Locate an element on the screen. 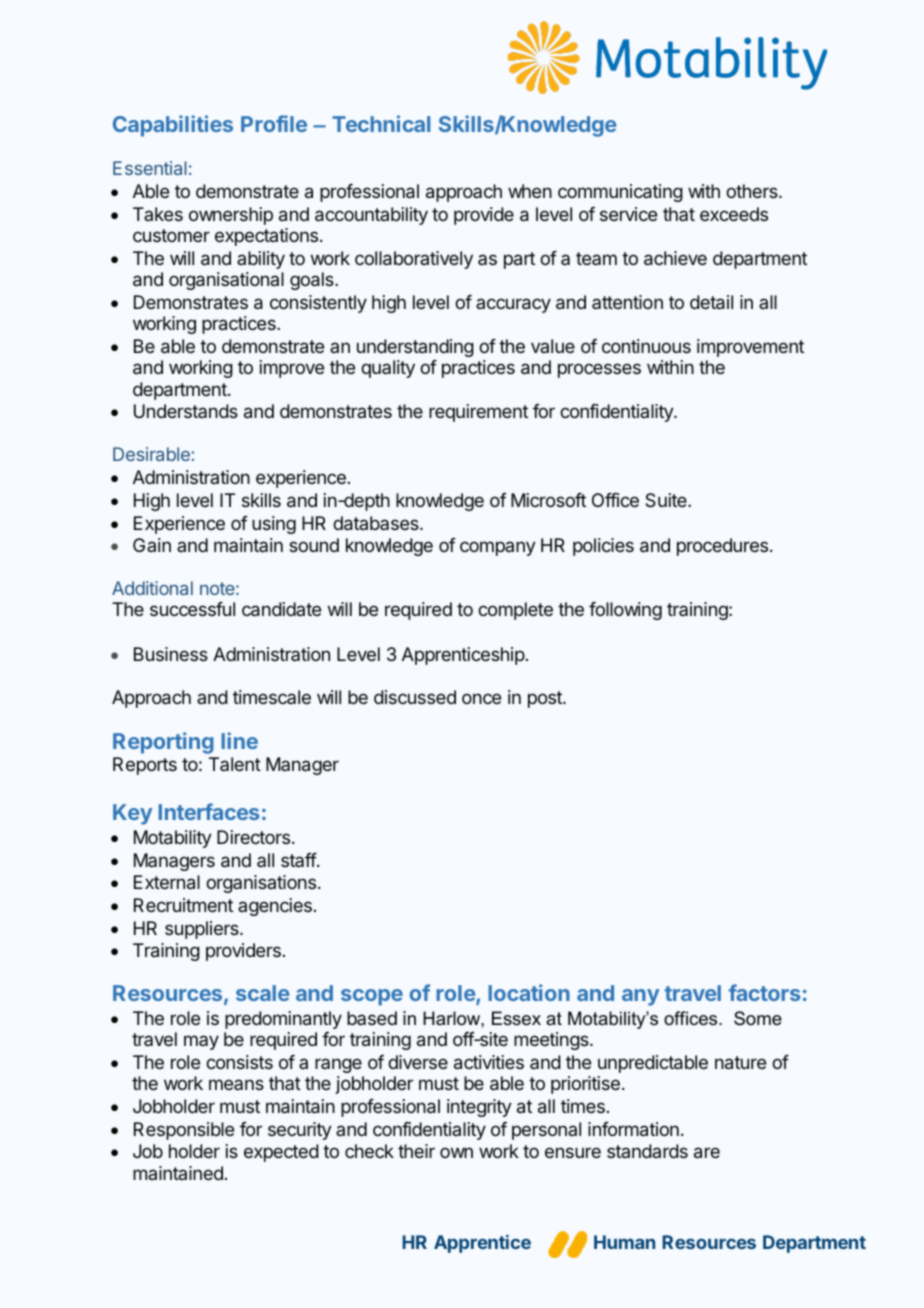 This screenshot has width=924, height=1308. Technical is located at coordinates (381, 123).
